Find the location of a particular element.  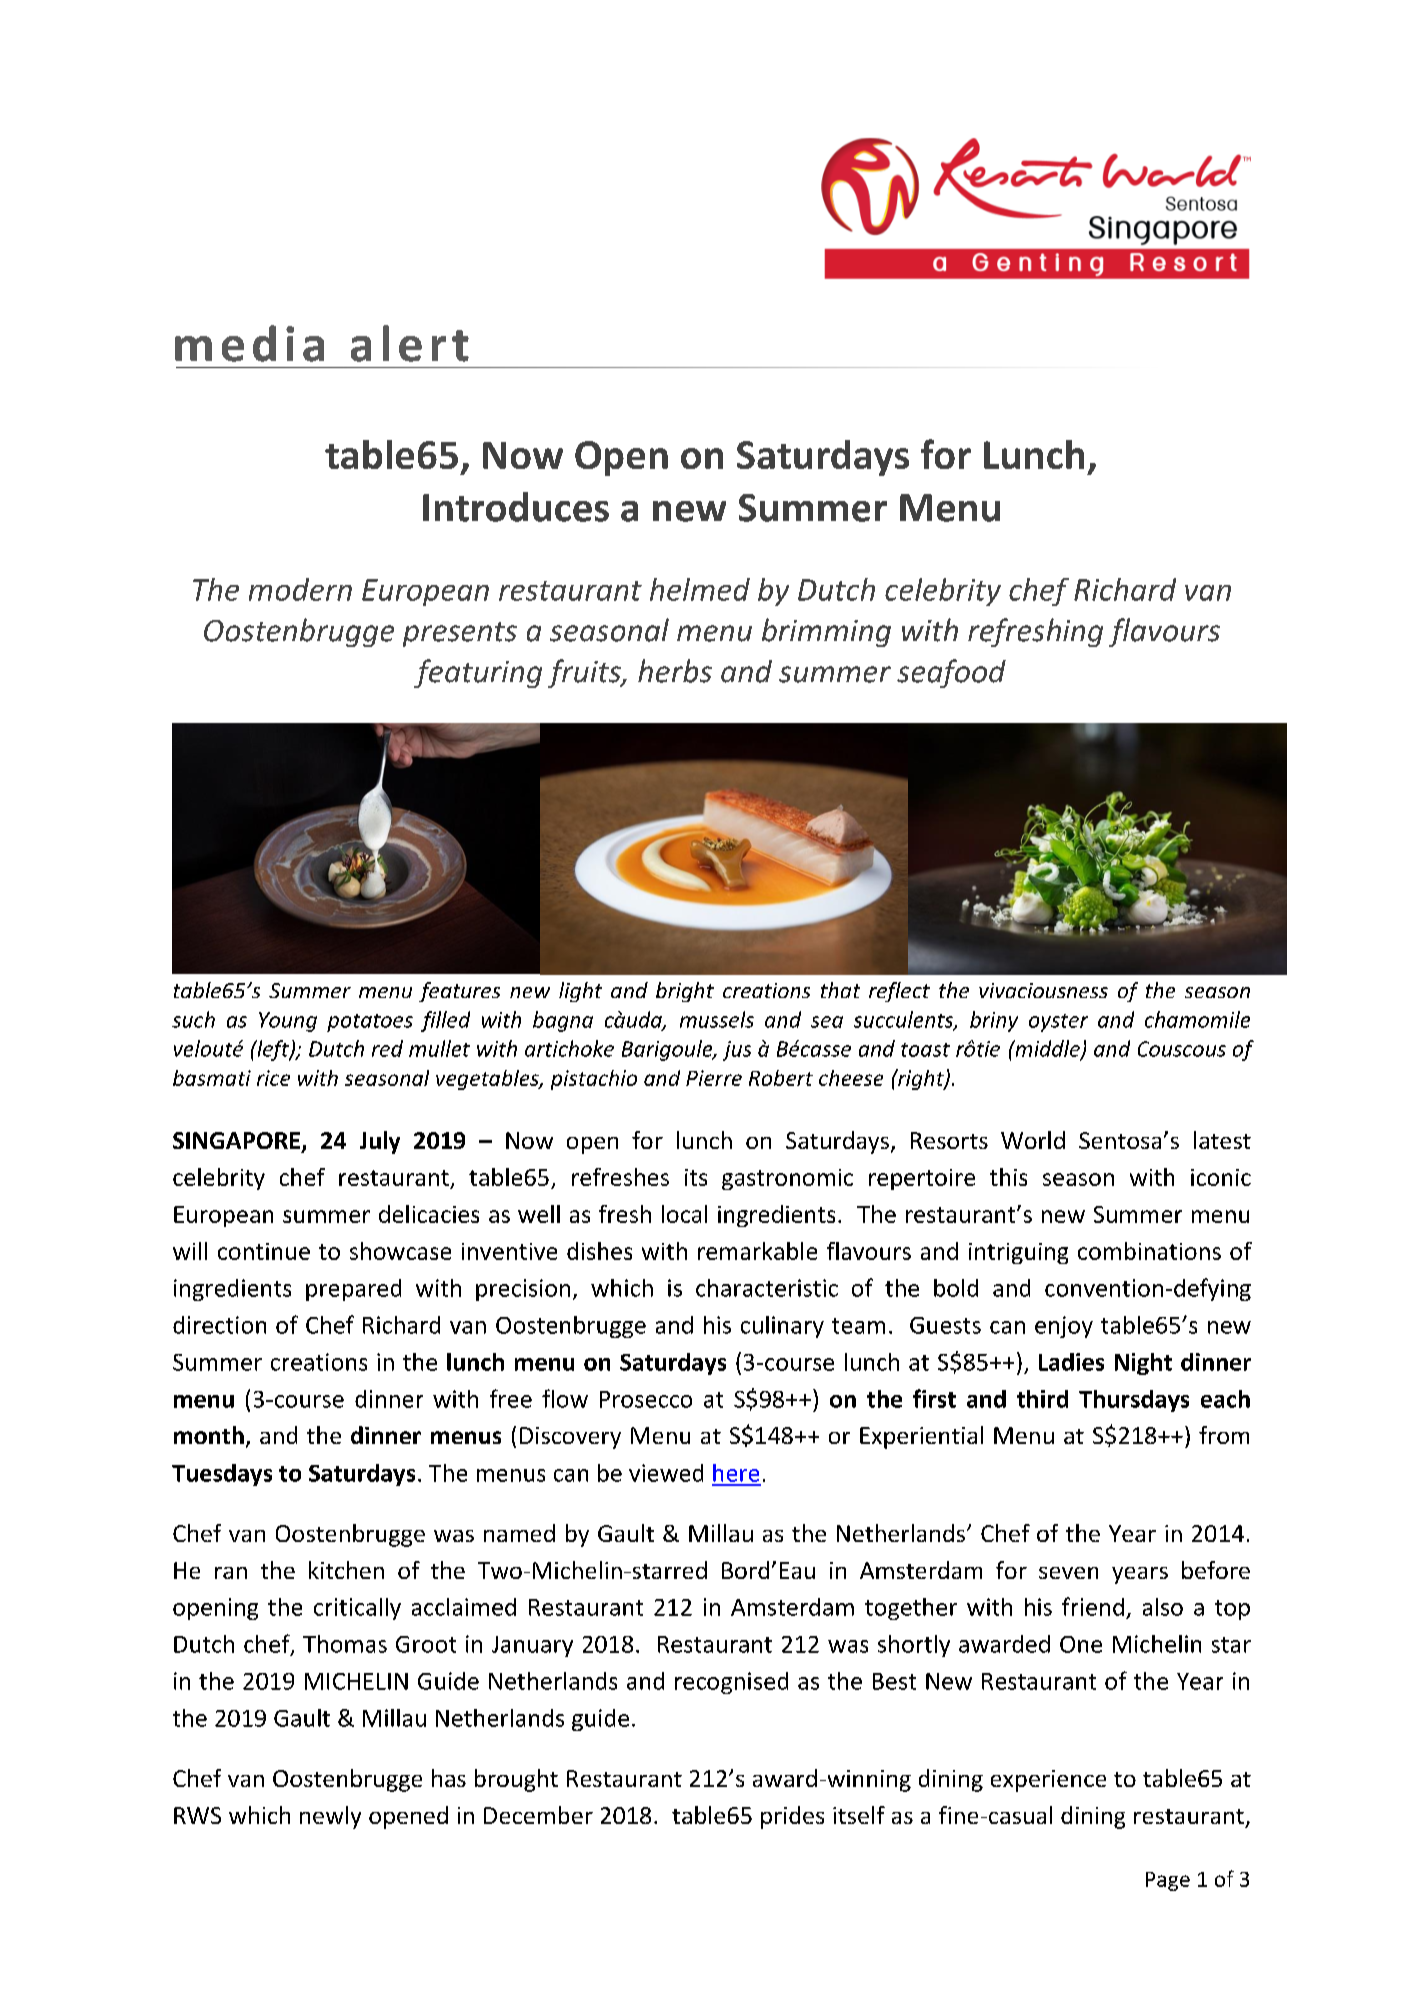

viewed is located at coordinates (666, 1473).
